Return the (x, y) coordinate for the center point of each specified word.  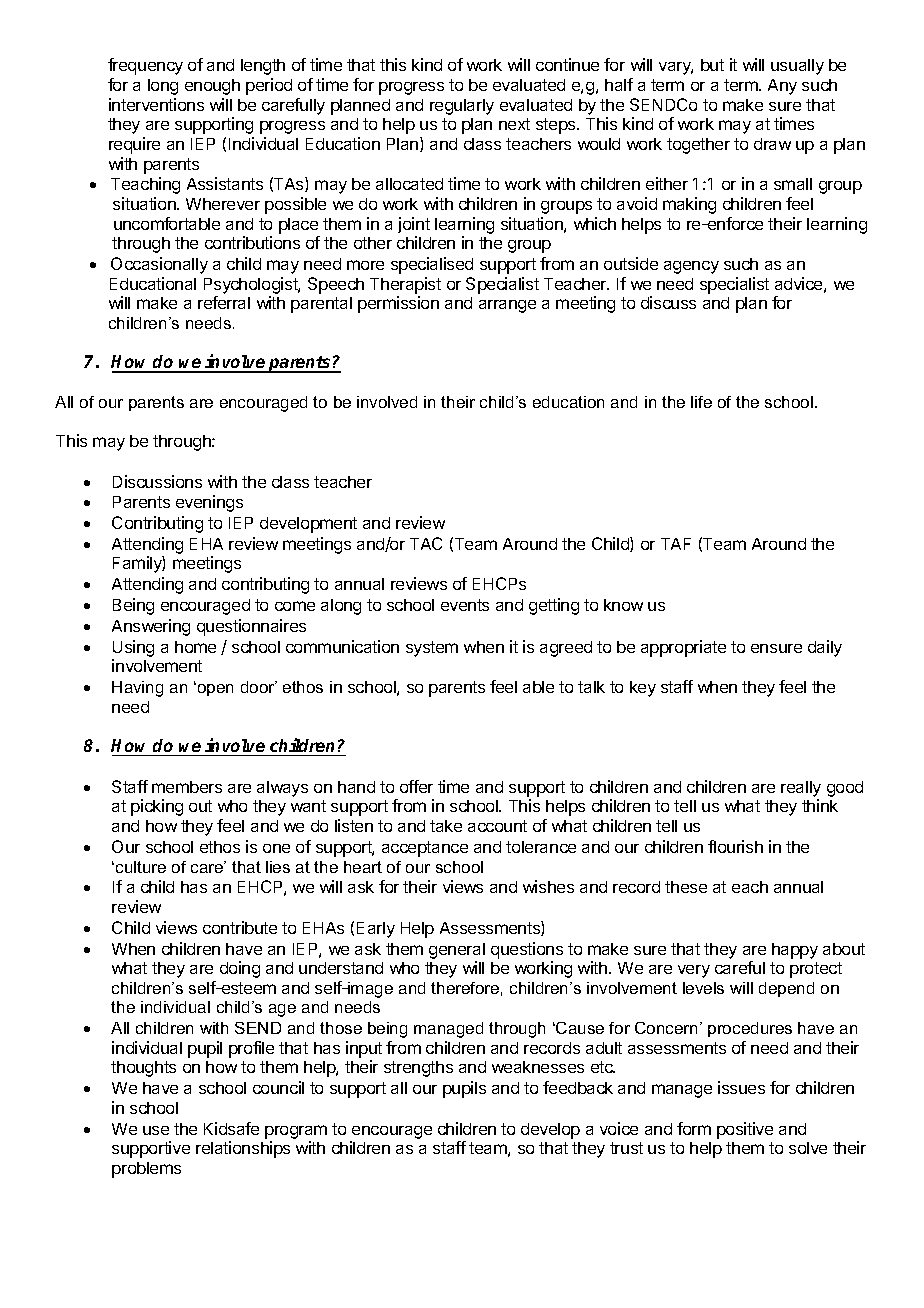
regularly (462, 107)
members (187, 787)
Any (782, 87)
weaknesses (538, 1067)
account (497, 826)
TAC (426, 543)
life (701, 402)
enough (212, 87)
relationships (243, 1149)
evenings (209, 503)
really (801, 789)
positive (745, 1130)
